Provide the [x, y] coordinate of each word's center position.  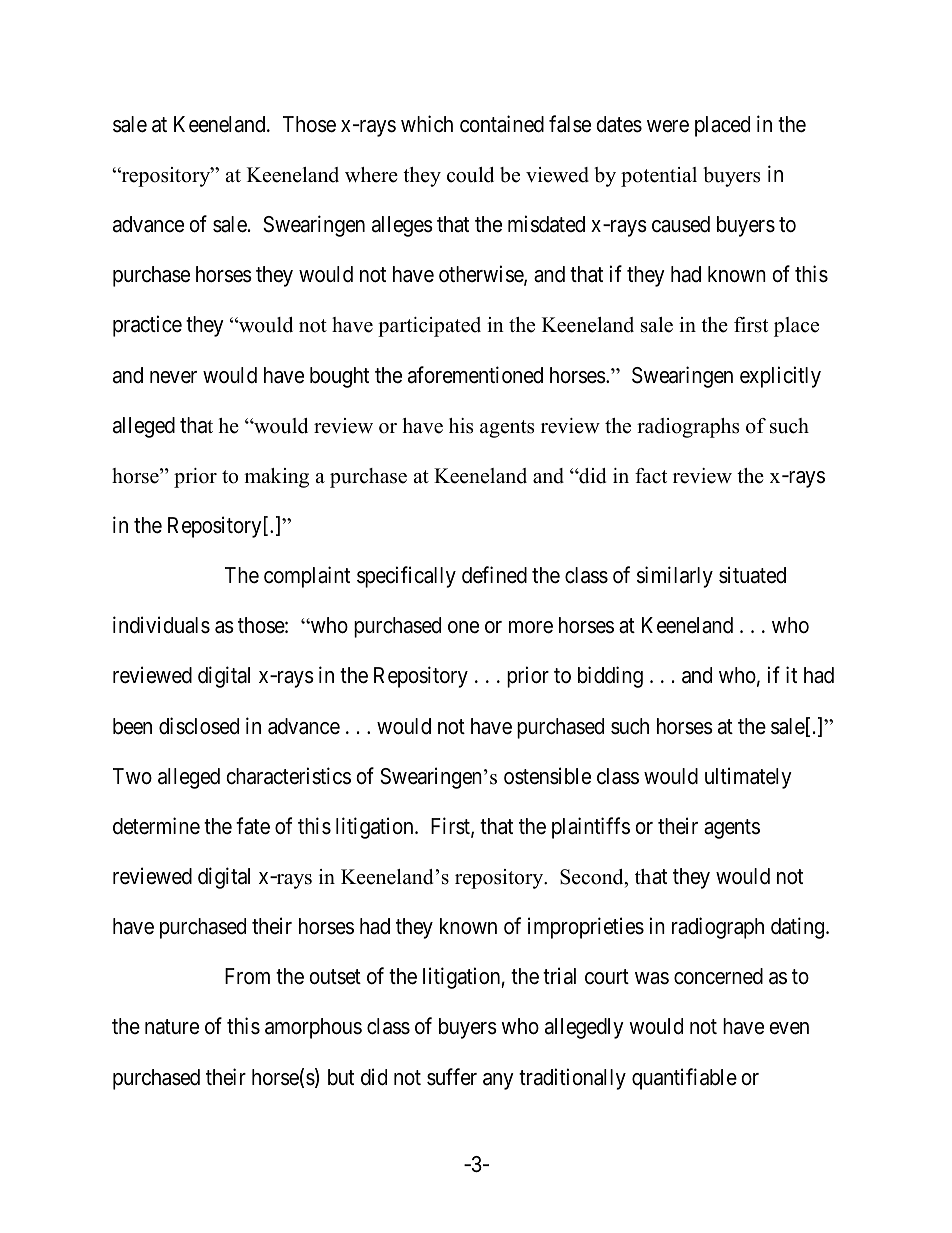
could [470, 175]
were [668, 126]
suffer [452, 1077]
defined [494, 575]
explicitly [780, 377]
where [371, 175]
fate [253, 826]
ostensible [547, 776]
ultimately [748, 778]
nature [172, 1027]
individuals [161, 625]
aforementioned [475, 375]
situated [752, 575]
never [173, 377]
